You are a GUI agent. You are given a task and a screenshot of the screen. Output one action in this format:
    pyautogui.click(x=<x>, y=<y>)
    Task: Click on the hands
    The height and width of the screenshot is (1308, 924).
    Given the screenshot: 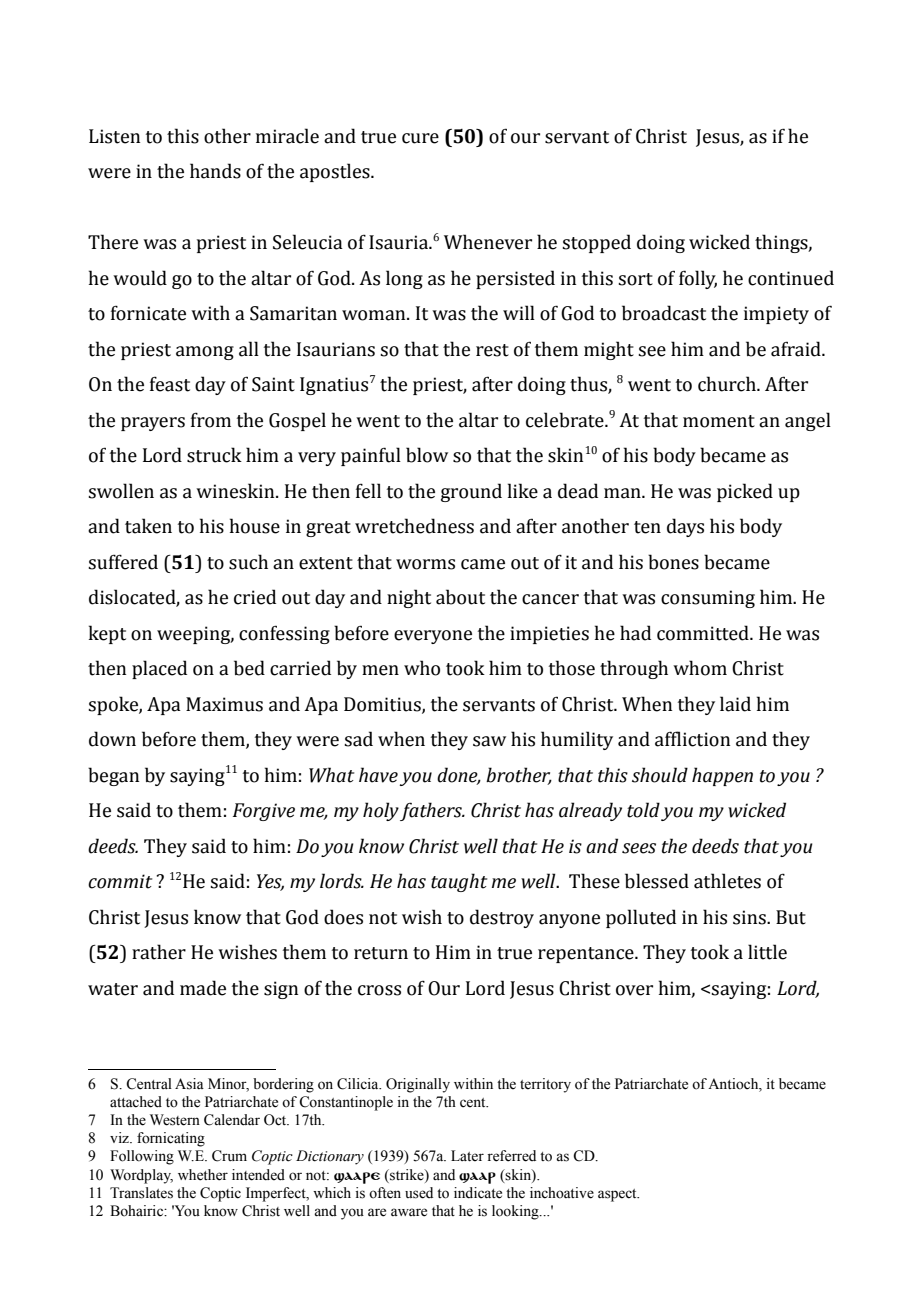 What is the action you would take?
    pyautogui.click(x=215, y=171)
